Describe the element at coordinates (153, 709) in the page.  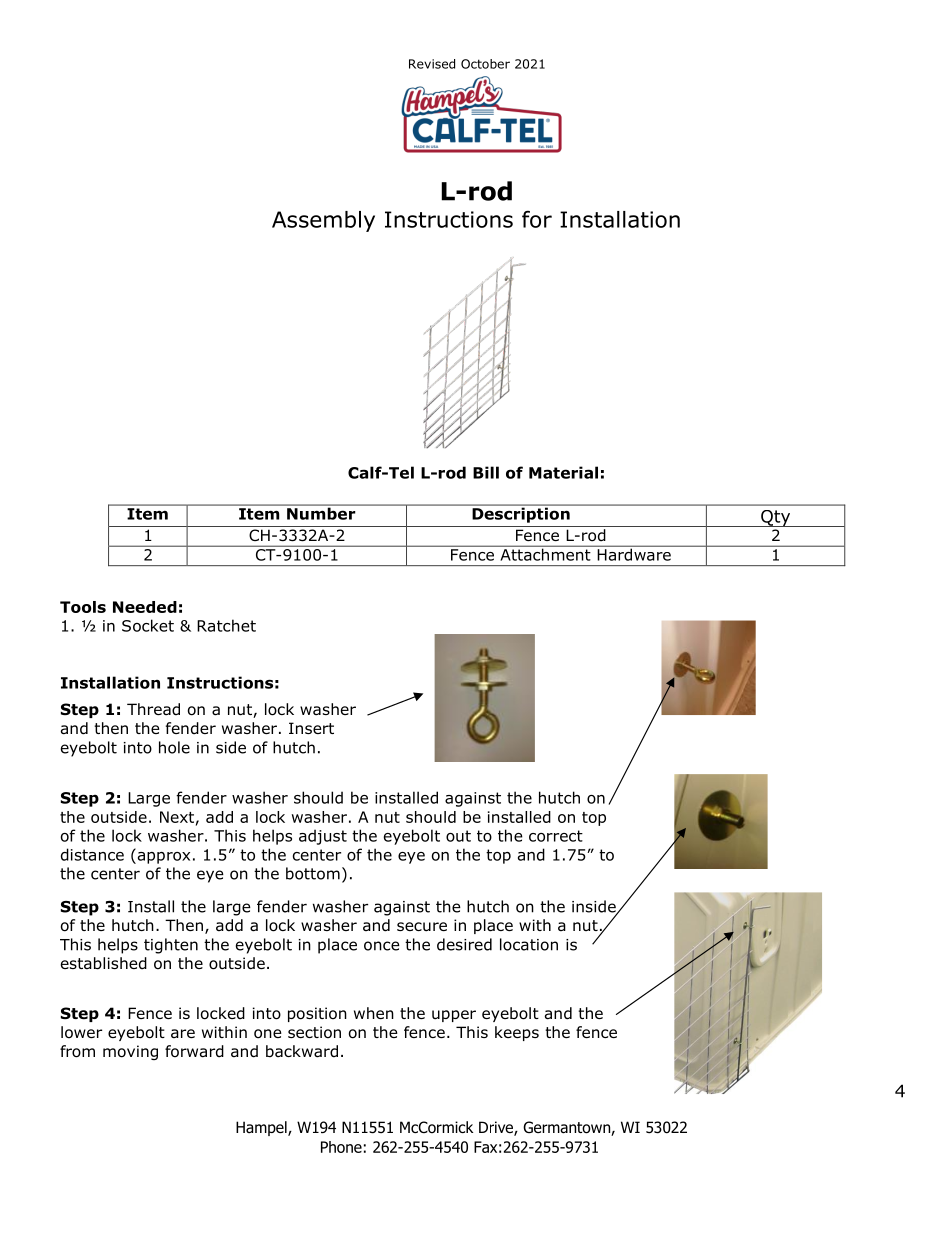
I see `Thread` at that location.
